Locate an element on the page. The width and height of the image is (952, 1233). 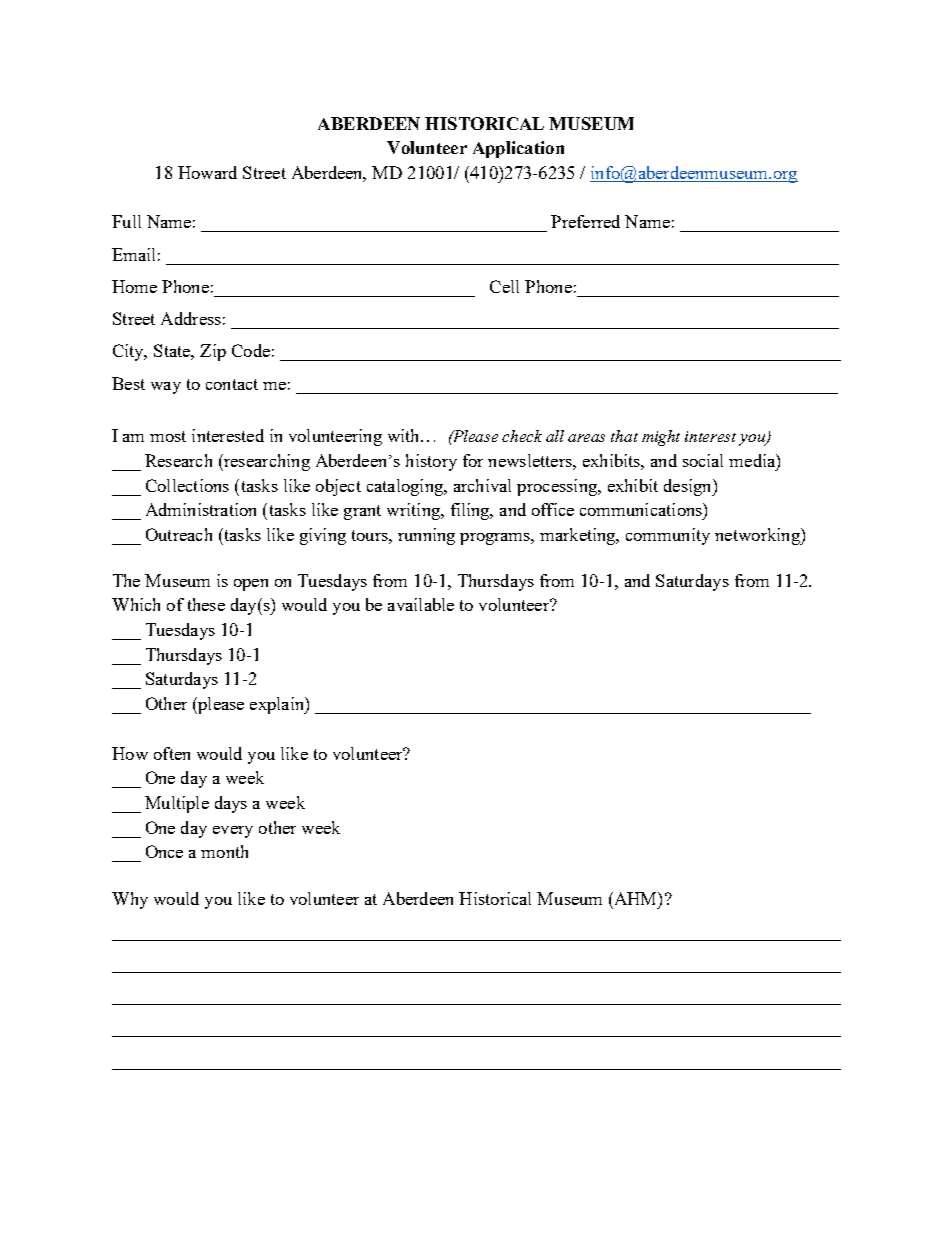
running is located at coordinates (426, 536).
